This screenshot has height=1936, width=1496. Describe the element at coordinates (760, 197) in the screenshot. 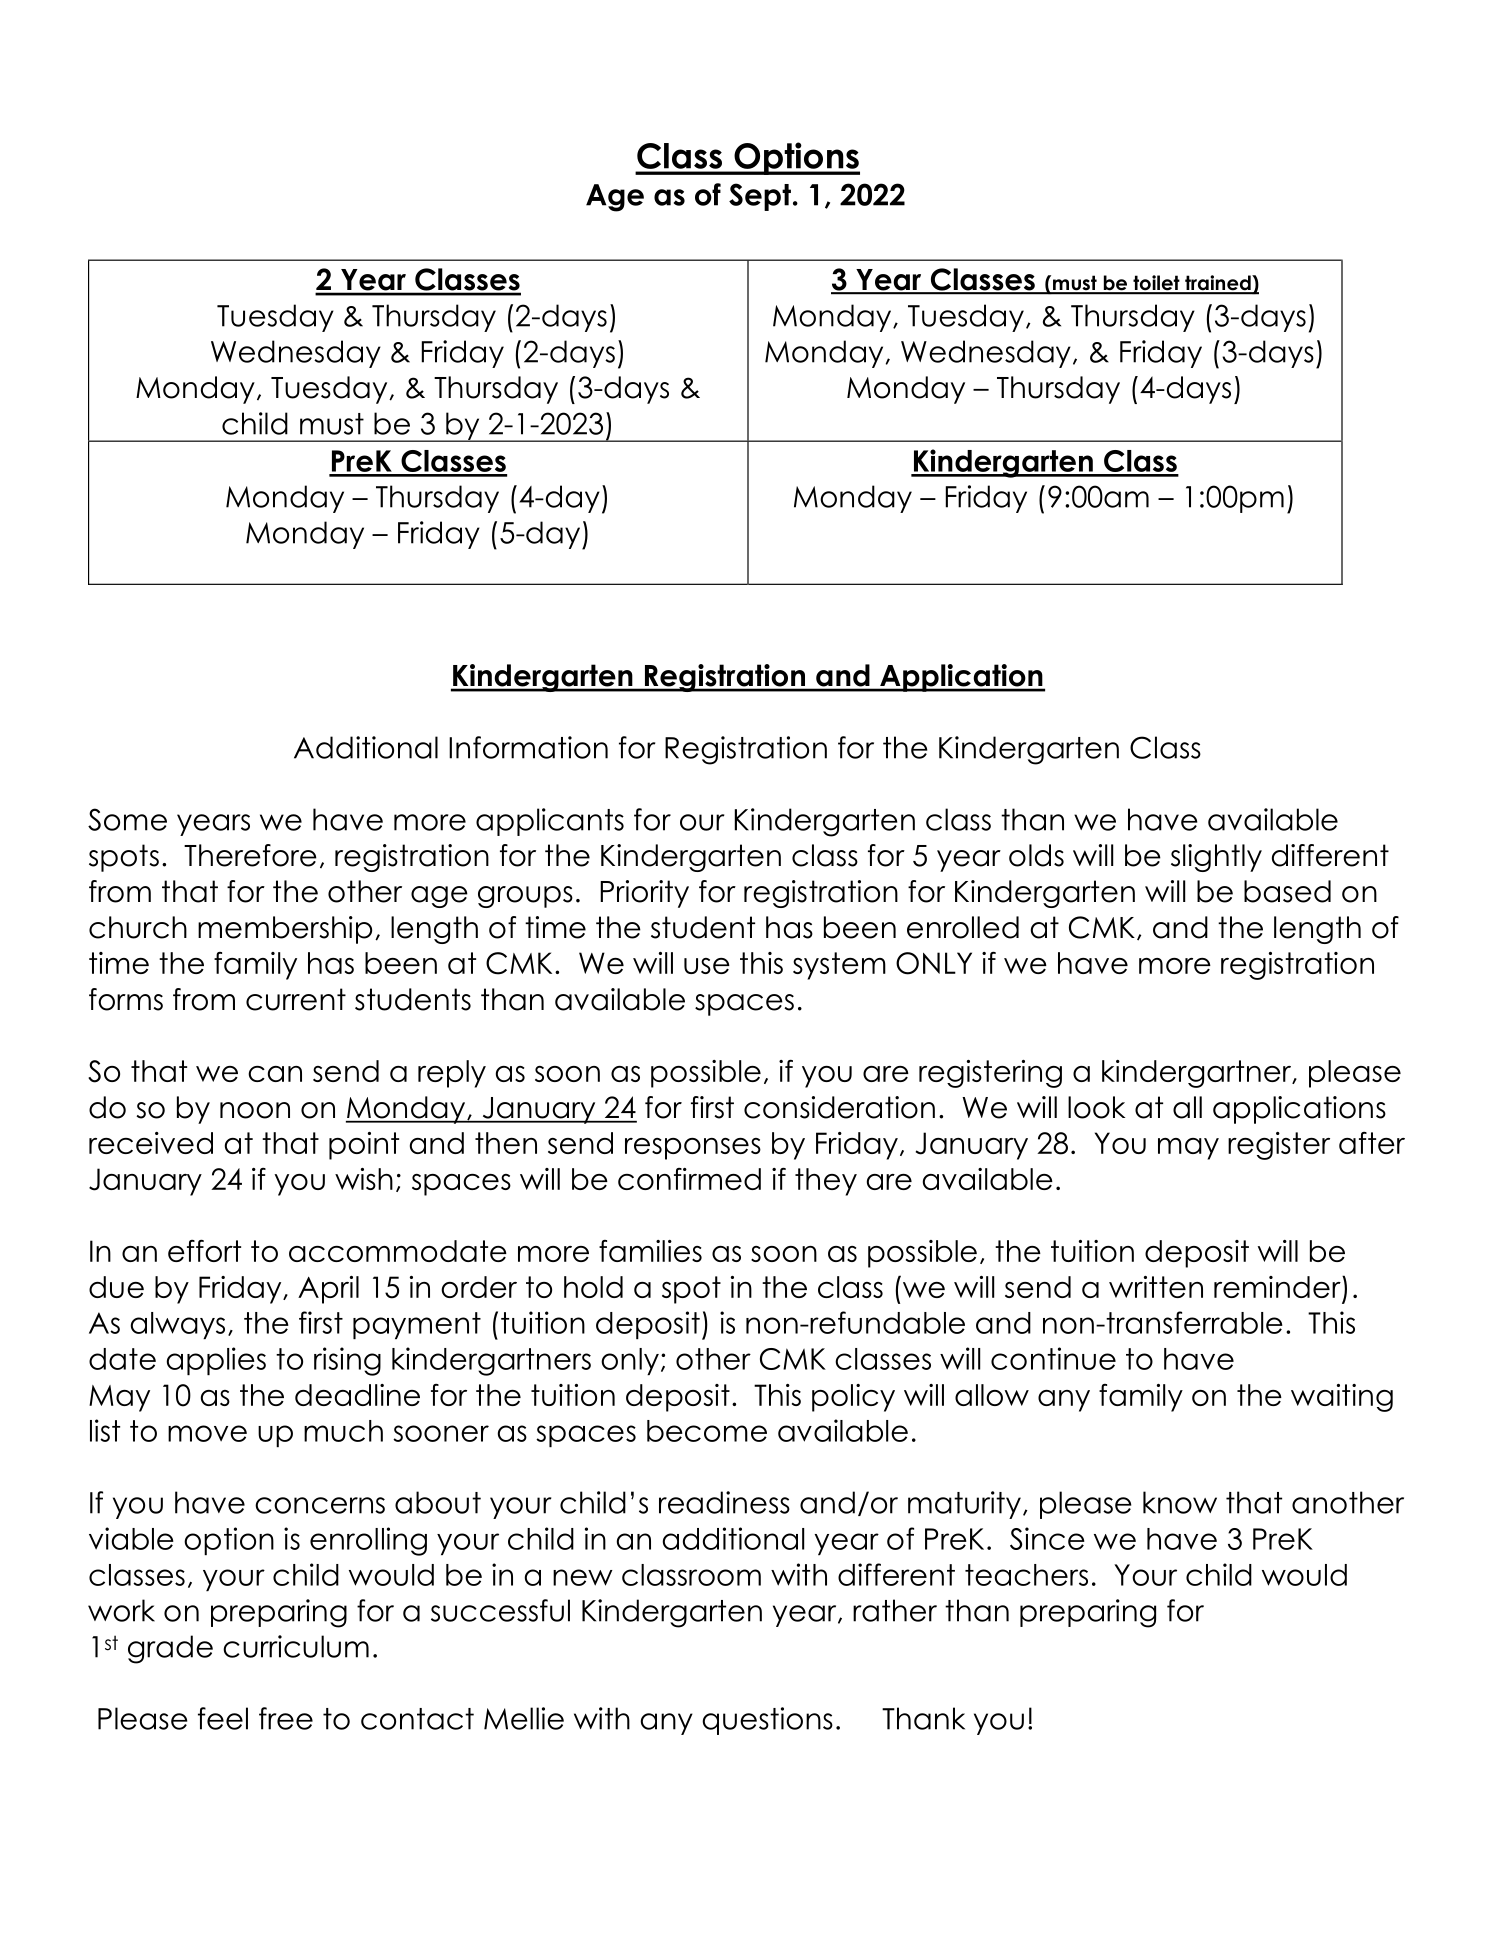

I see `Sept` at that location.
